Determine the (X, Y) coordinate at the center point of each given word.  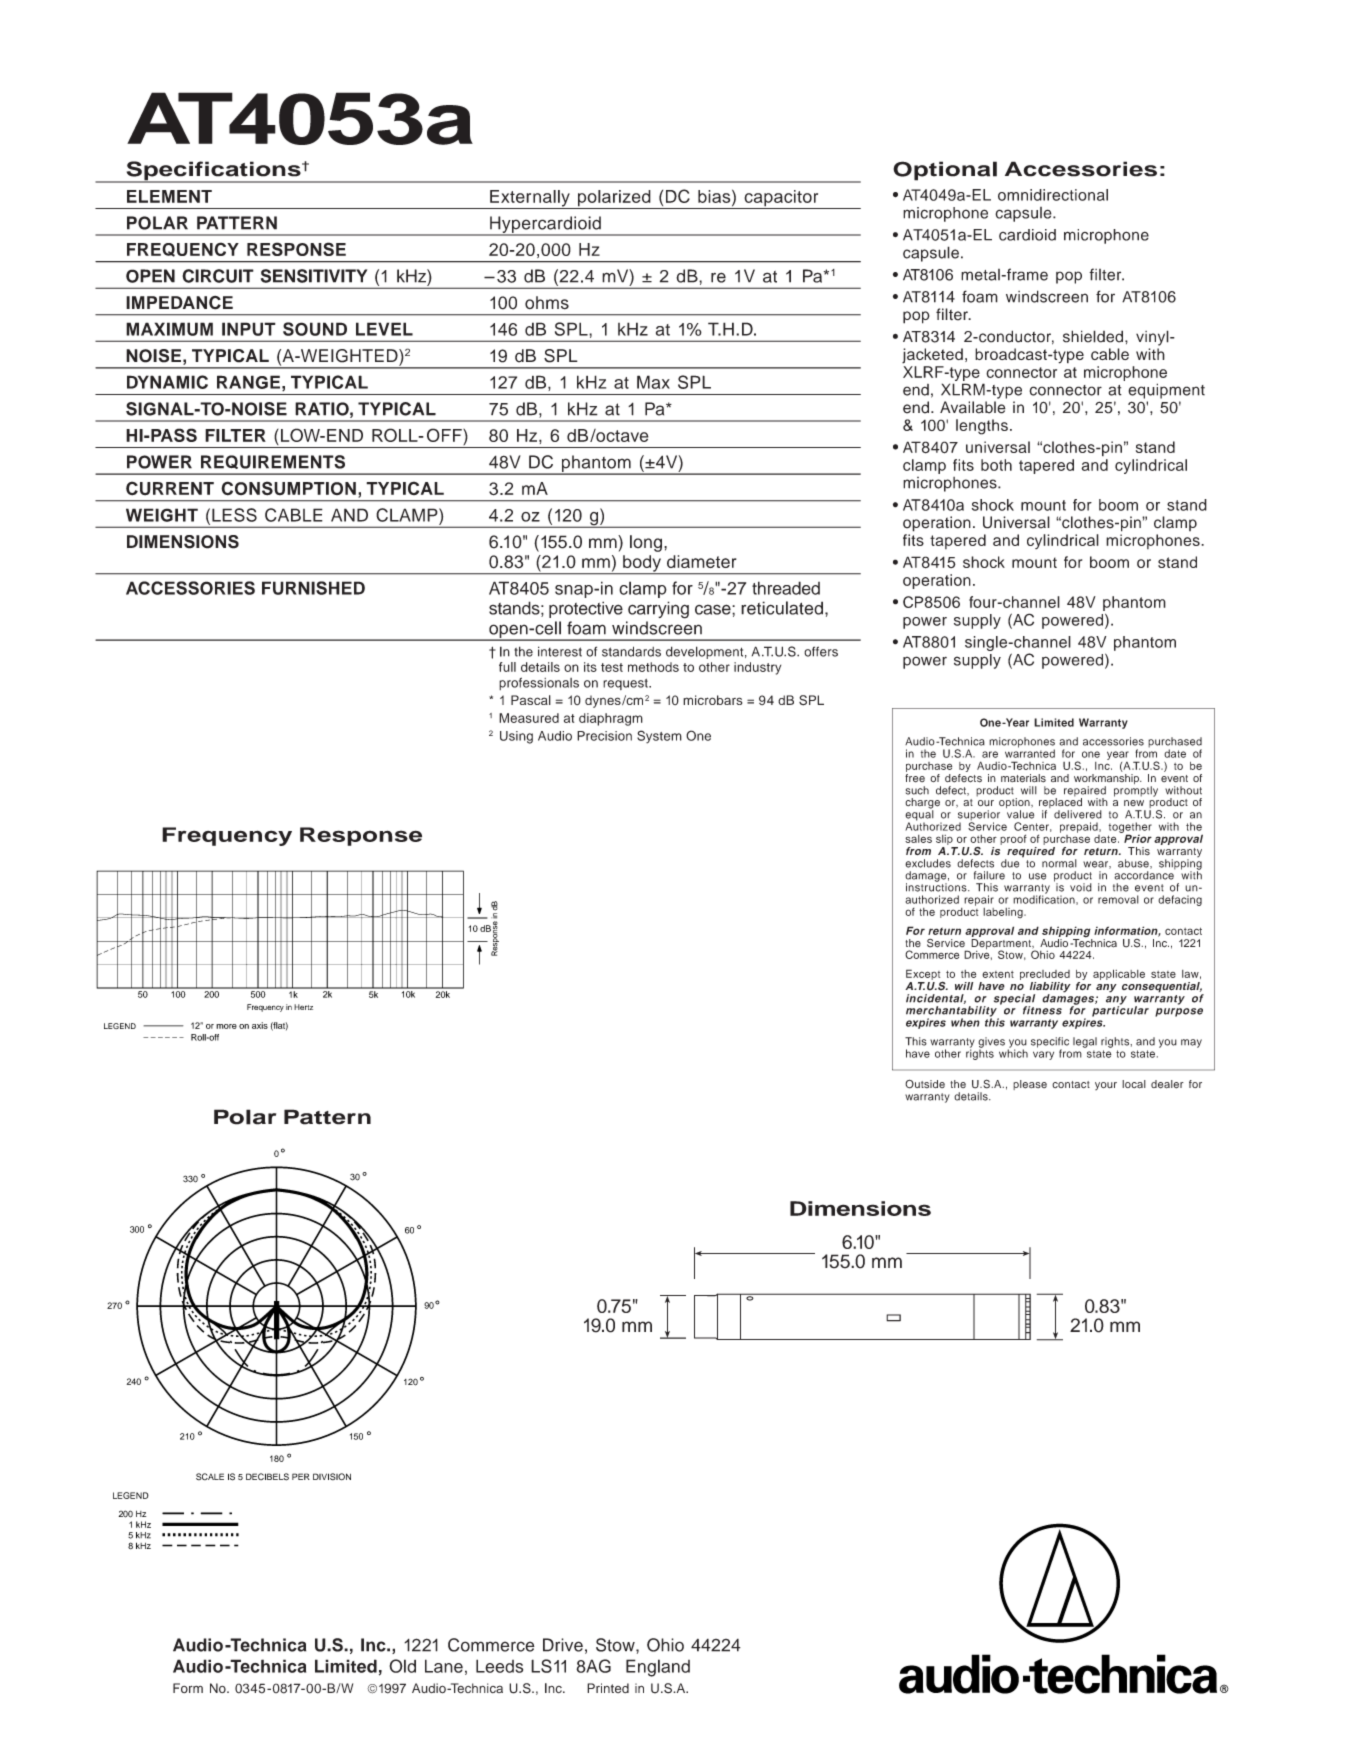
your (1106, 1086)
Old (402, 1666)
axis (260, 1025)
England (658, 1668)
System (659, 737)
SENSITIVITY (314, 276)
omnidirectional (1053, 195)
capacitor (781, 199)
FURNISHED (313, 588)
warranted (1030, 752)
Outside (925, 1084)
